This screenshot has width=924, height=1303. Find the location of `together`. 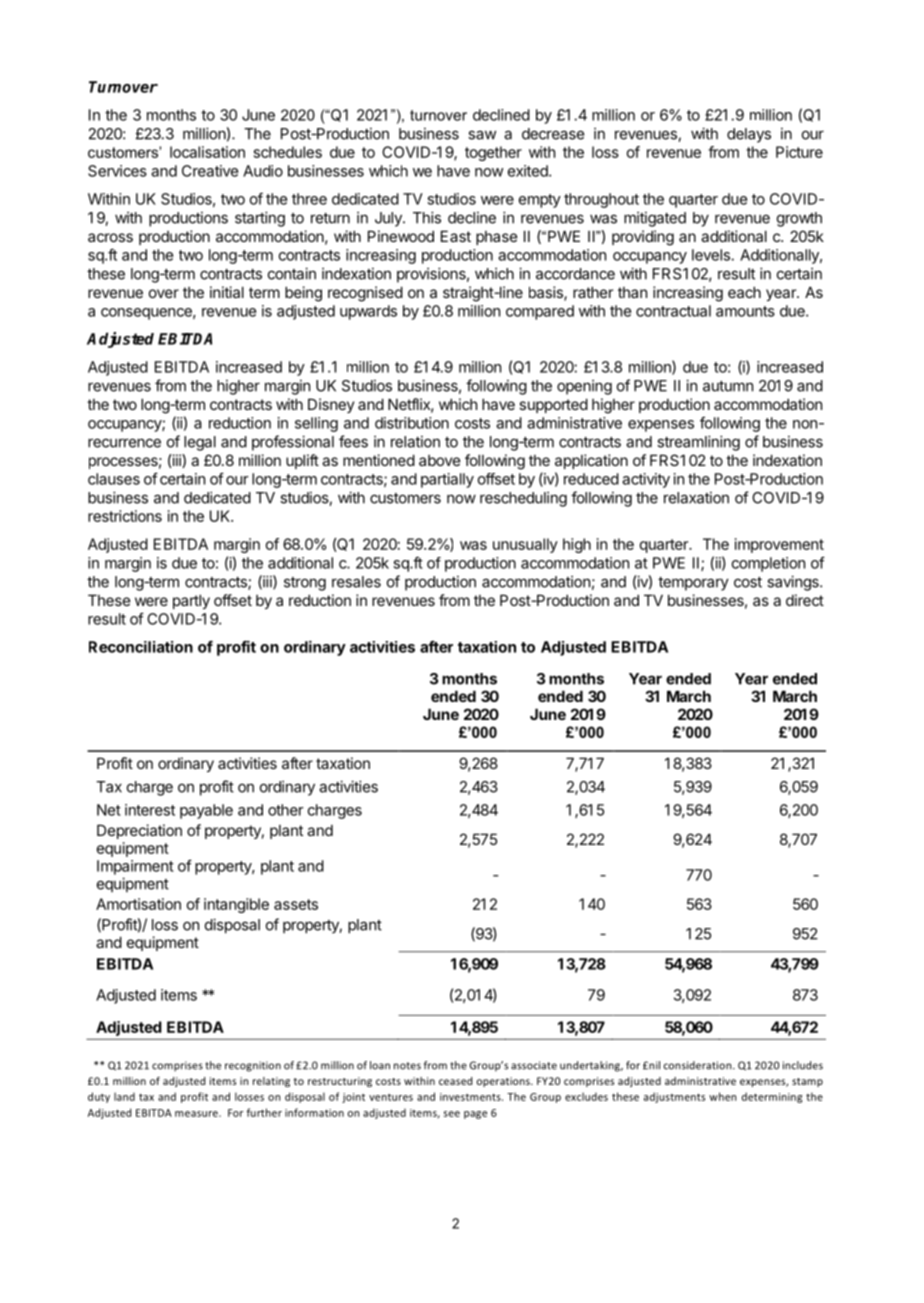

together is located at coordinates (493, 153).
